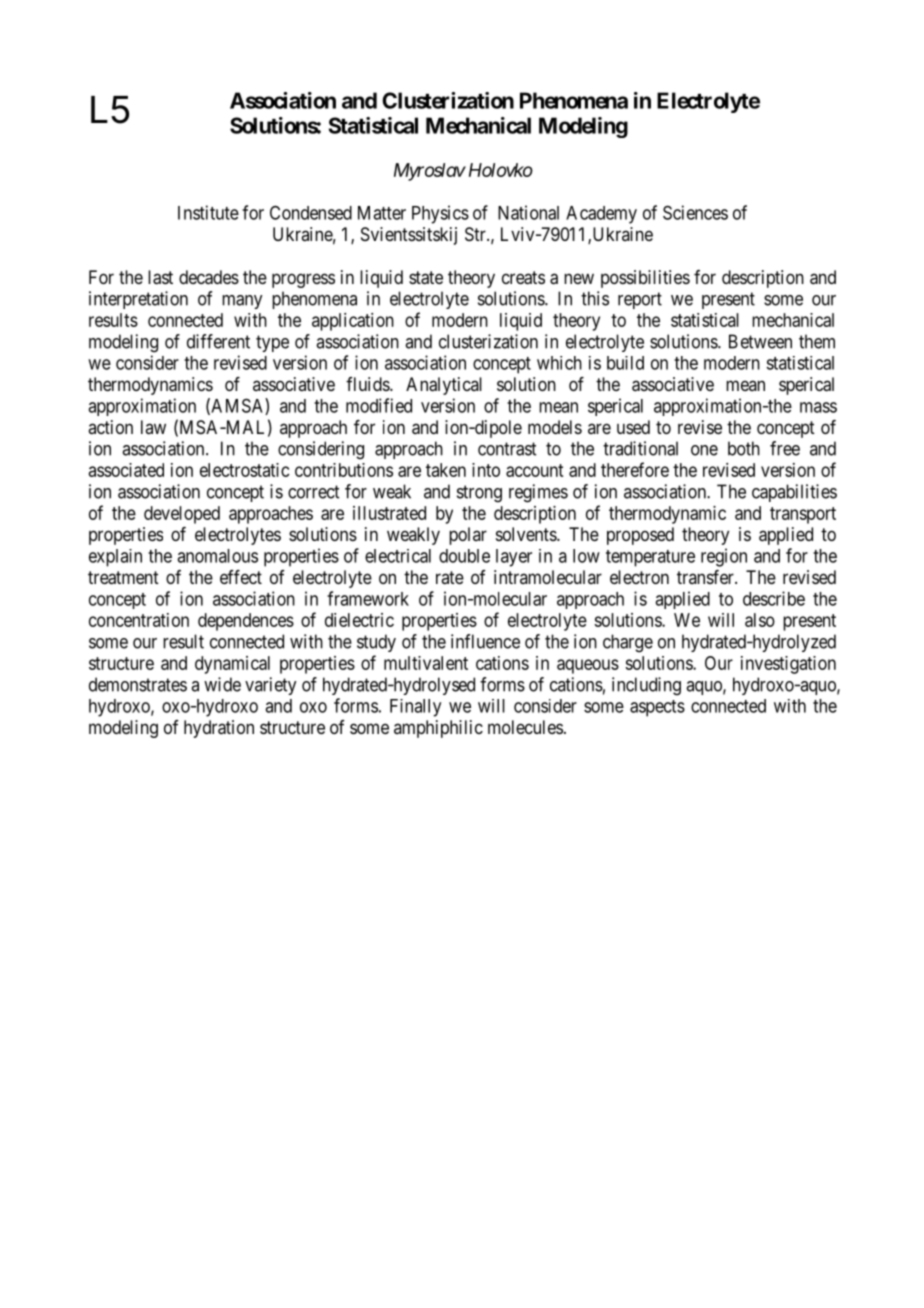 The image size is (924, 1308). Describe the element at coordinates (245, 470) in the screenshot. I see `electrostatic` at that location.
